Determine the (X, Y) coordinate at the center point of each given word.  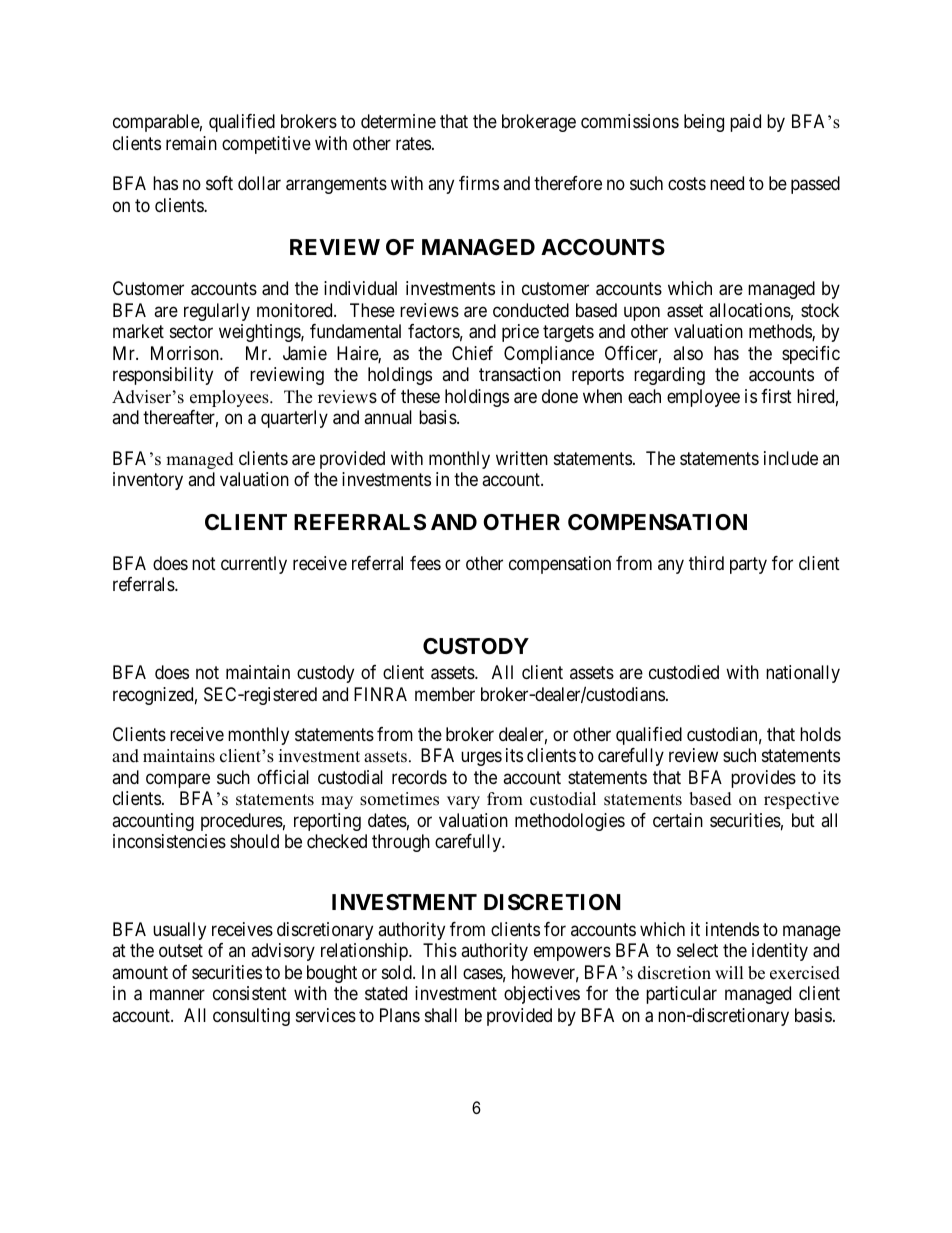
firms (479, 183)
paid (745, 123)
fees (425, 563)
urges (481, 759)
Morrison (186, 353)
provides (763, 779)
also (688, 353)
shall (441, 1015)
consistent (250, 993)
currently (254, 565)
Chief (472, 353)
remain (191, 143)
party (748, 565)
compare (178, 780)
